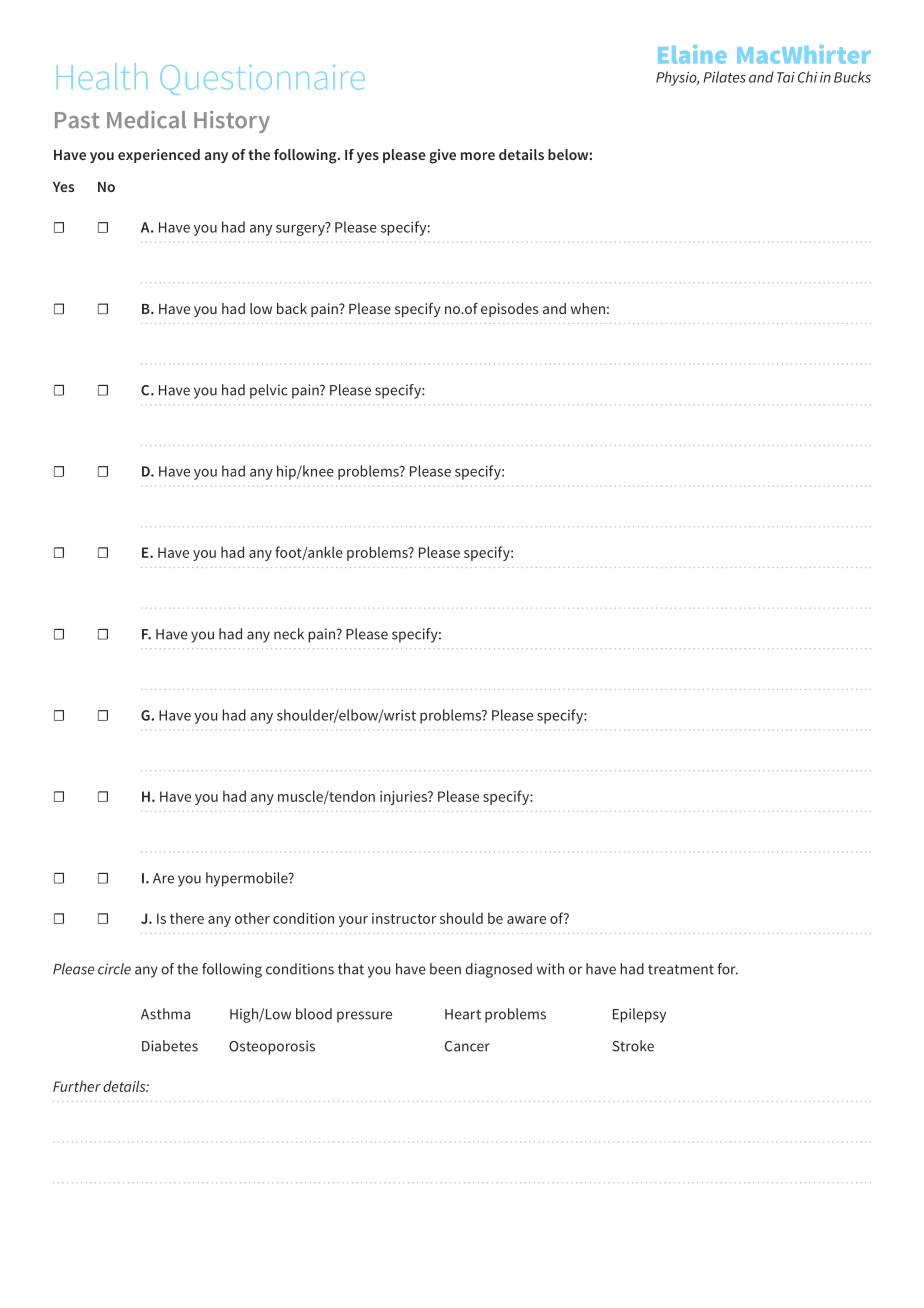  I want to click on Pilates, so click(724, 77).
